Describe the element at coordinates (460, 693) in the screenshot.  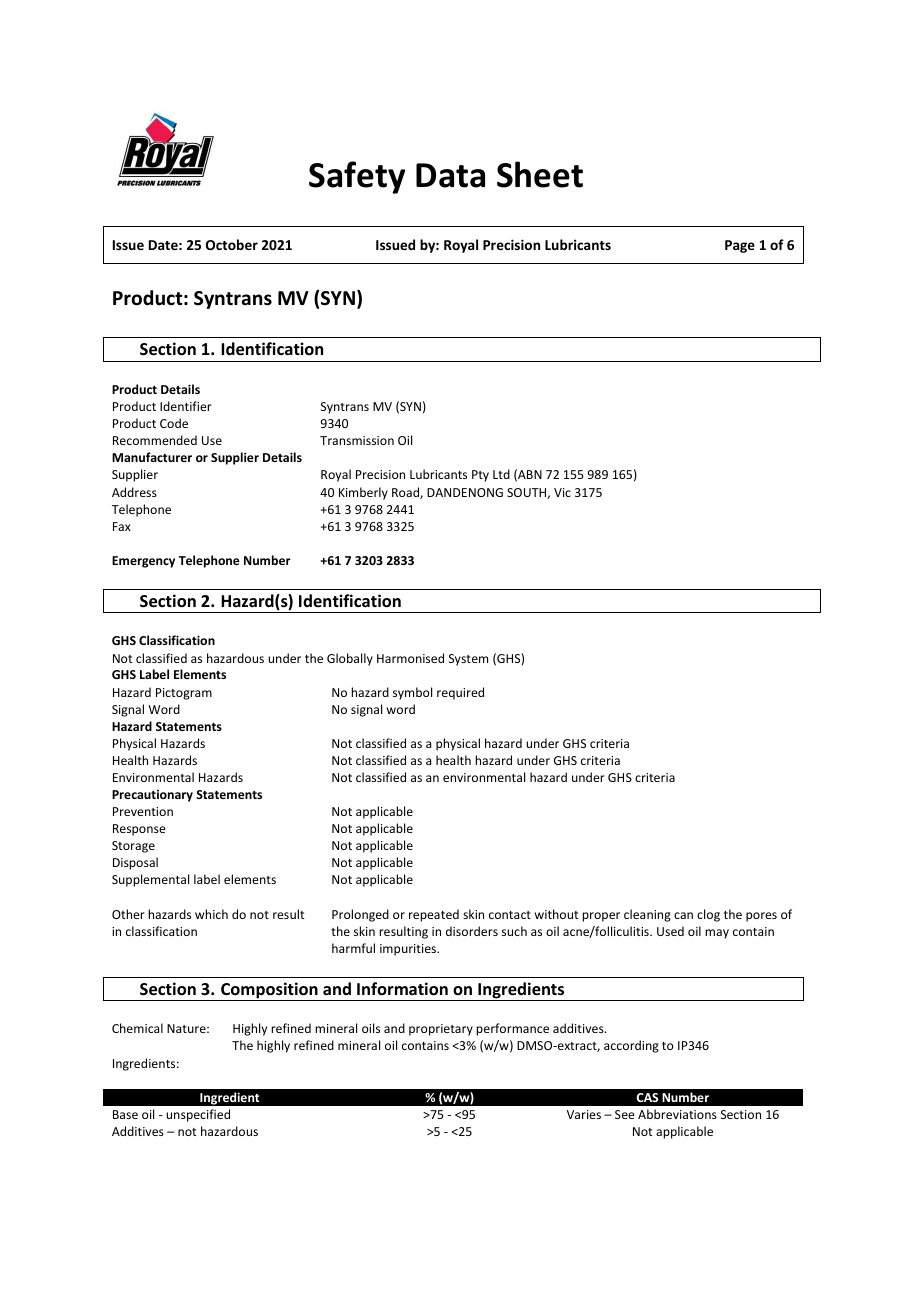
I see `required` at that location.
